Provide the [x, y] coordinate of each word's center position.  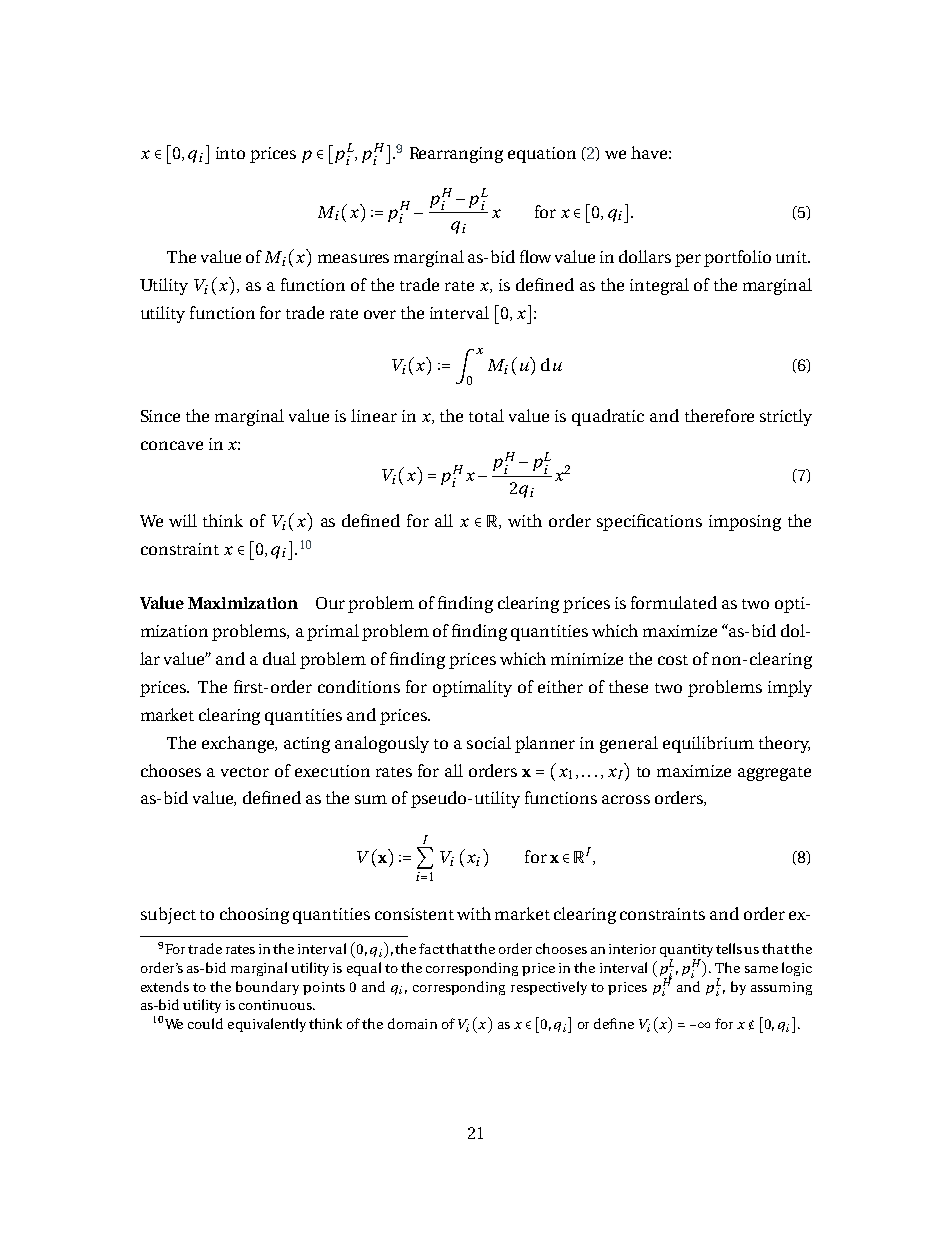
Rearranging [456, 155]
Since [160, 416]
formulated [674, 602]
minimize [587, 659]
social [489, 742]
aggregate [774, 774]
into [230, 153]
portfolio [737, 258]
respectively [549, 988]
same [761, 969]
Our [330, 603]
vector [245, 772]
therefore [719, 415]
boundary [267, 988]
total [486, 415]
